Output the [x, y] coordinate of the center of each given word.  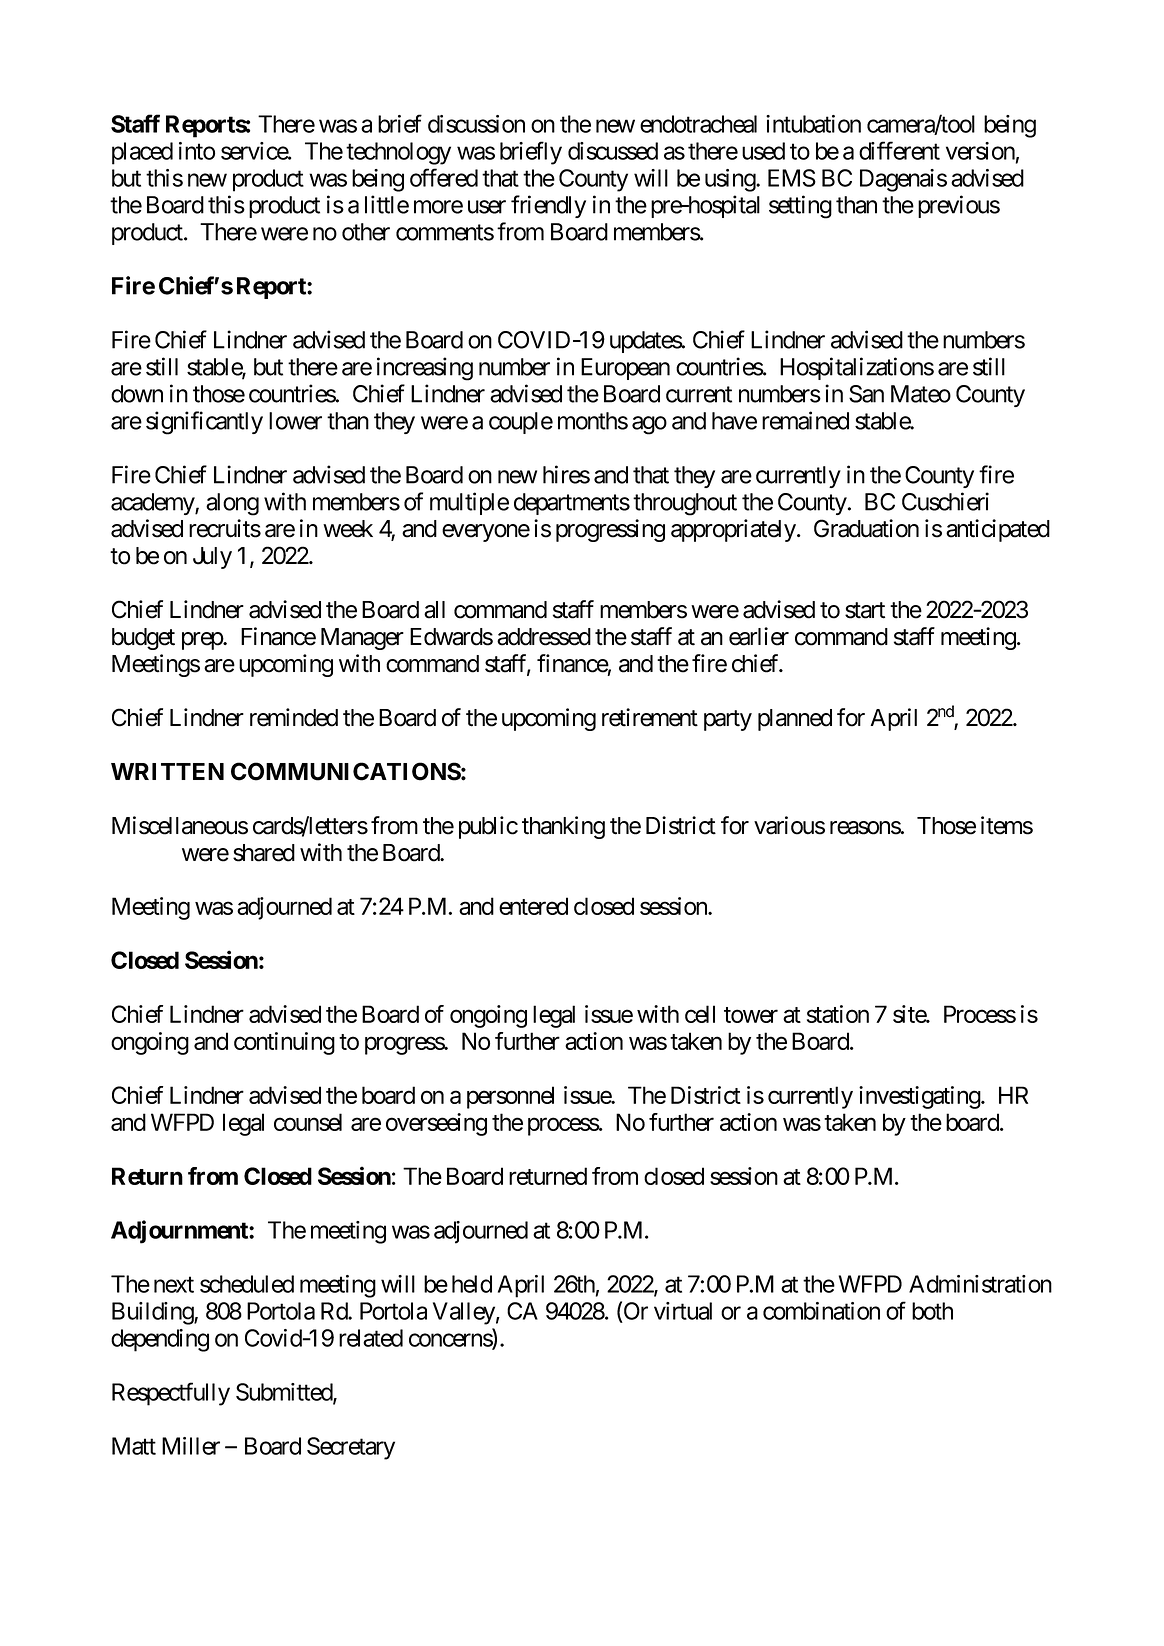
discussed [613, 151]
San [866, 394]
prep [203, 641]
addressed [544, 637]
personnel [510, 1097]
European [625, 369]
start [865, 610]
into [197, 151]
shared [264, 853]
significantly [204, 423]
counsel [308, 1122]
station [838, 1014]
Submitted [285, 1393]
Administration [980, 1284]
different [899, 150]
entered [533, 906]
